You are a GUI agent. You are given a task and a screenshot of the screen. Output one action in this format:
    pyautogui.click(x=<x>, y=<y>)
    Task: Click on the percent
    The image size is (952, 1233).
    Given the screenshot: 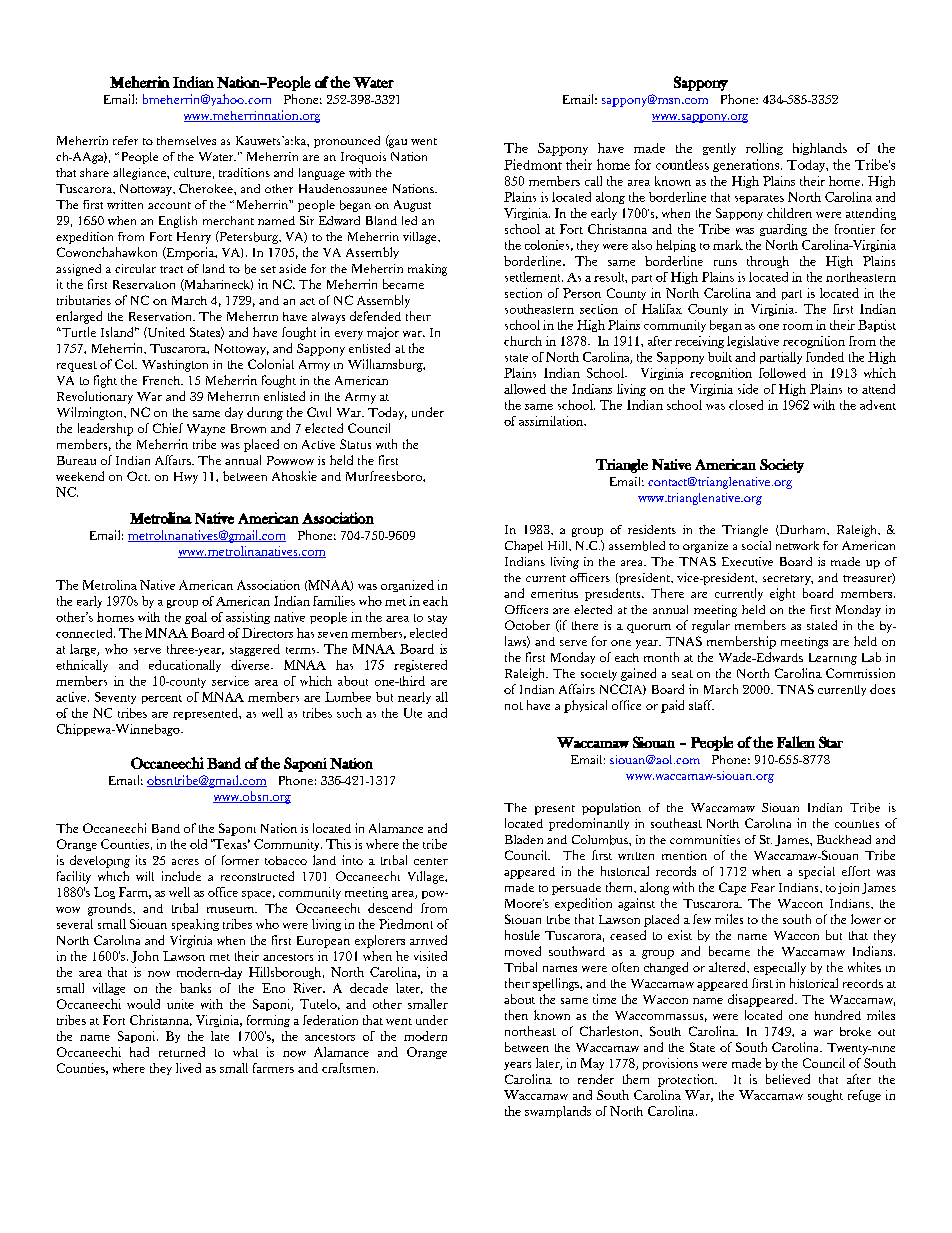 What is the action you would take?
    pyautogui.click(x=162, y=699)
